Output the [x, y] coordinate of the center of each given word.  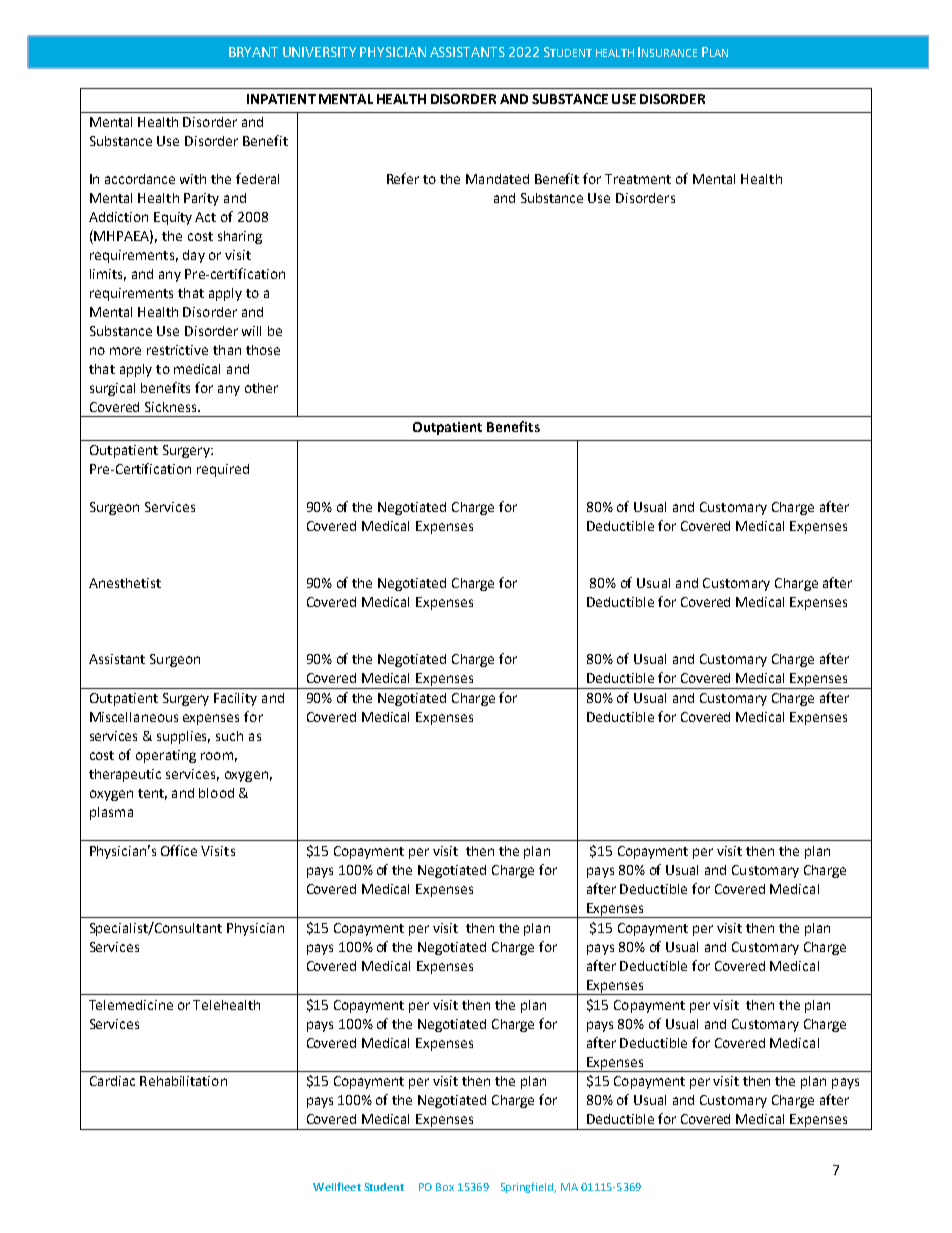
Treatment [638, 179]
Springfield [528, 1187]
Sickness [172, 407]
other [261, 388]
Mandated [497, 179]
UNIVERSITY [319, 52]
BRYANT [253, 52]
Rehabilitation [183, 1081]
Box [445, 1187]
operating [166, 756]
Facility [235, 699]
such [229, 736]
